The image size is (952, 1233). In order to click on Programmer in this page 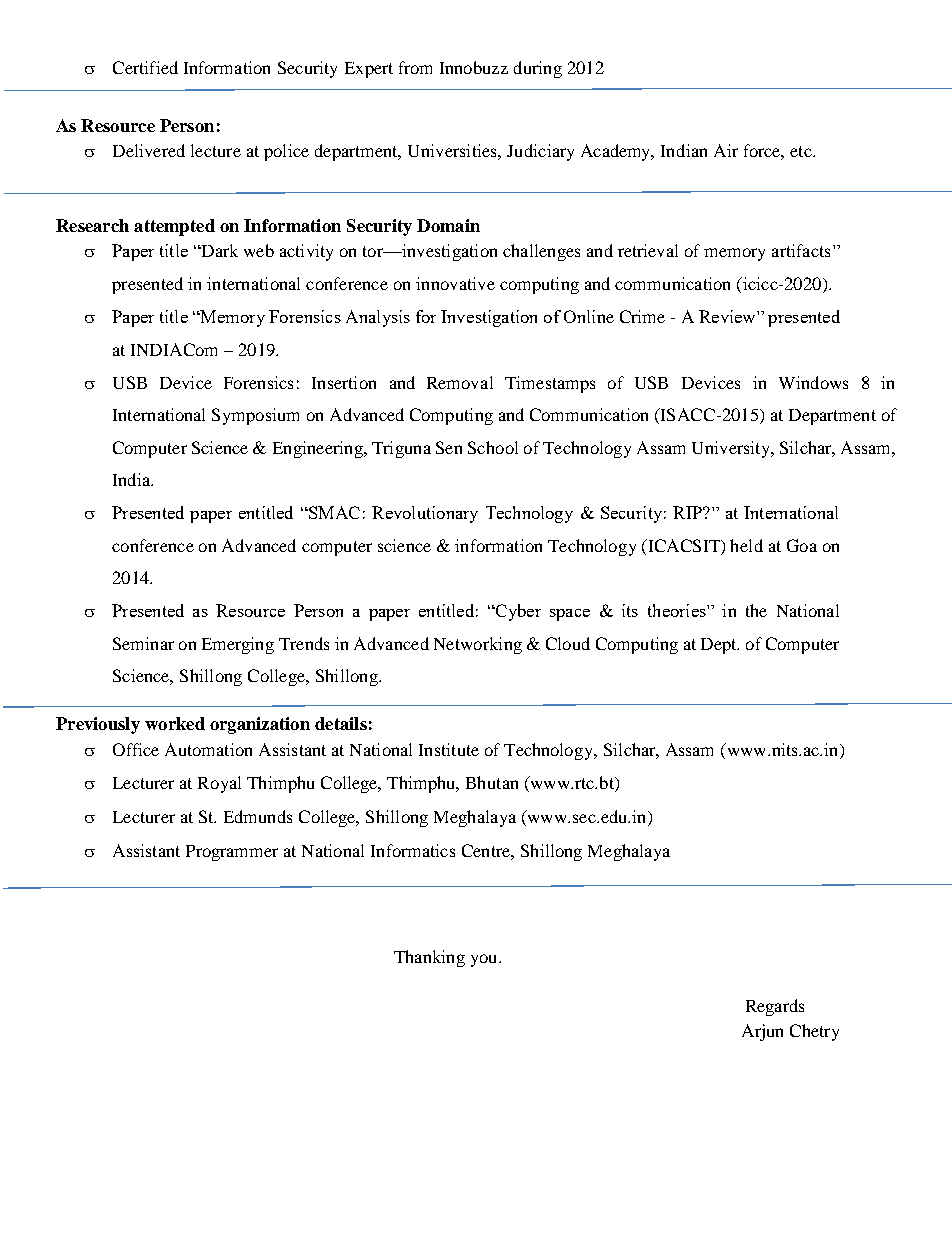, I will do `click(232, 853)`.
